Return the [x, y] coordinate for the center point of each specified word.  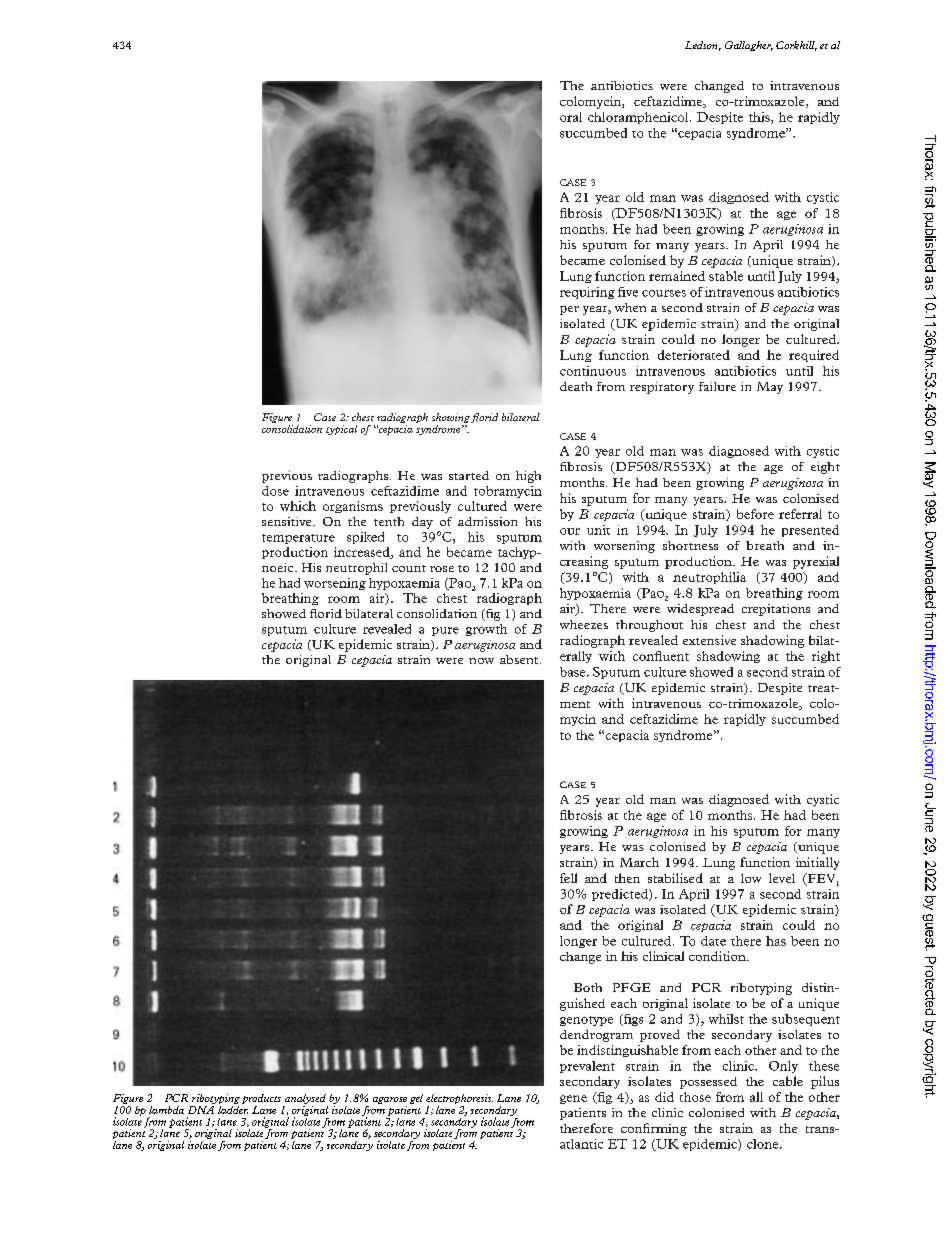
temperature [298, 539]
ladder [233, 1108]
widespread [700, 610]
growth [486, 630]
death [576, 386]
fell [568, 878]
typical [341, 430]
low [751, 878]
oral [571, 117]
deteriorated [694, 355]
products [261, 1100]
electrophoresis [459, 1100]
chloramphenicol [639, 118]
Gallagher [749, 46]
